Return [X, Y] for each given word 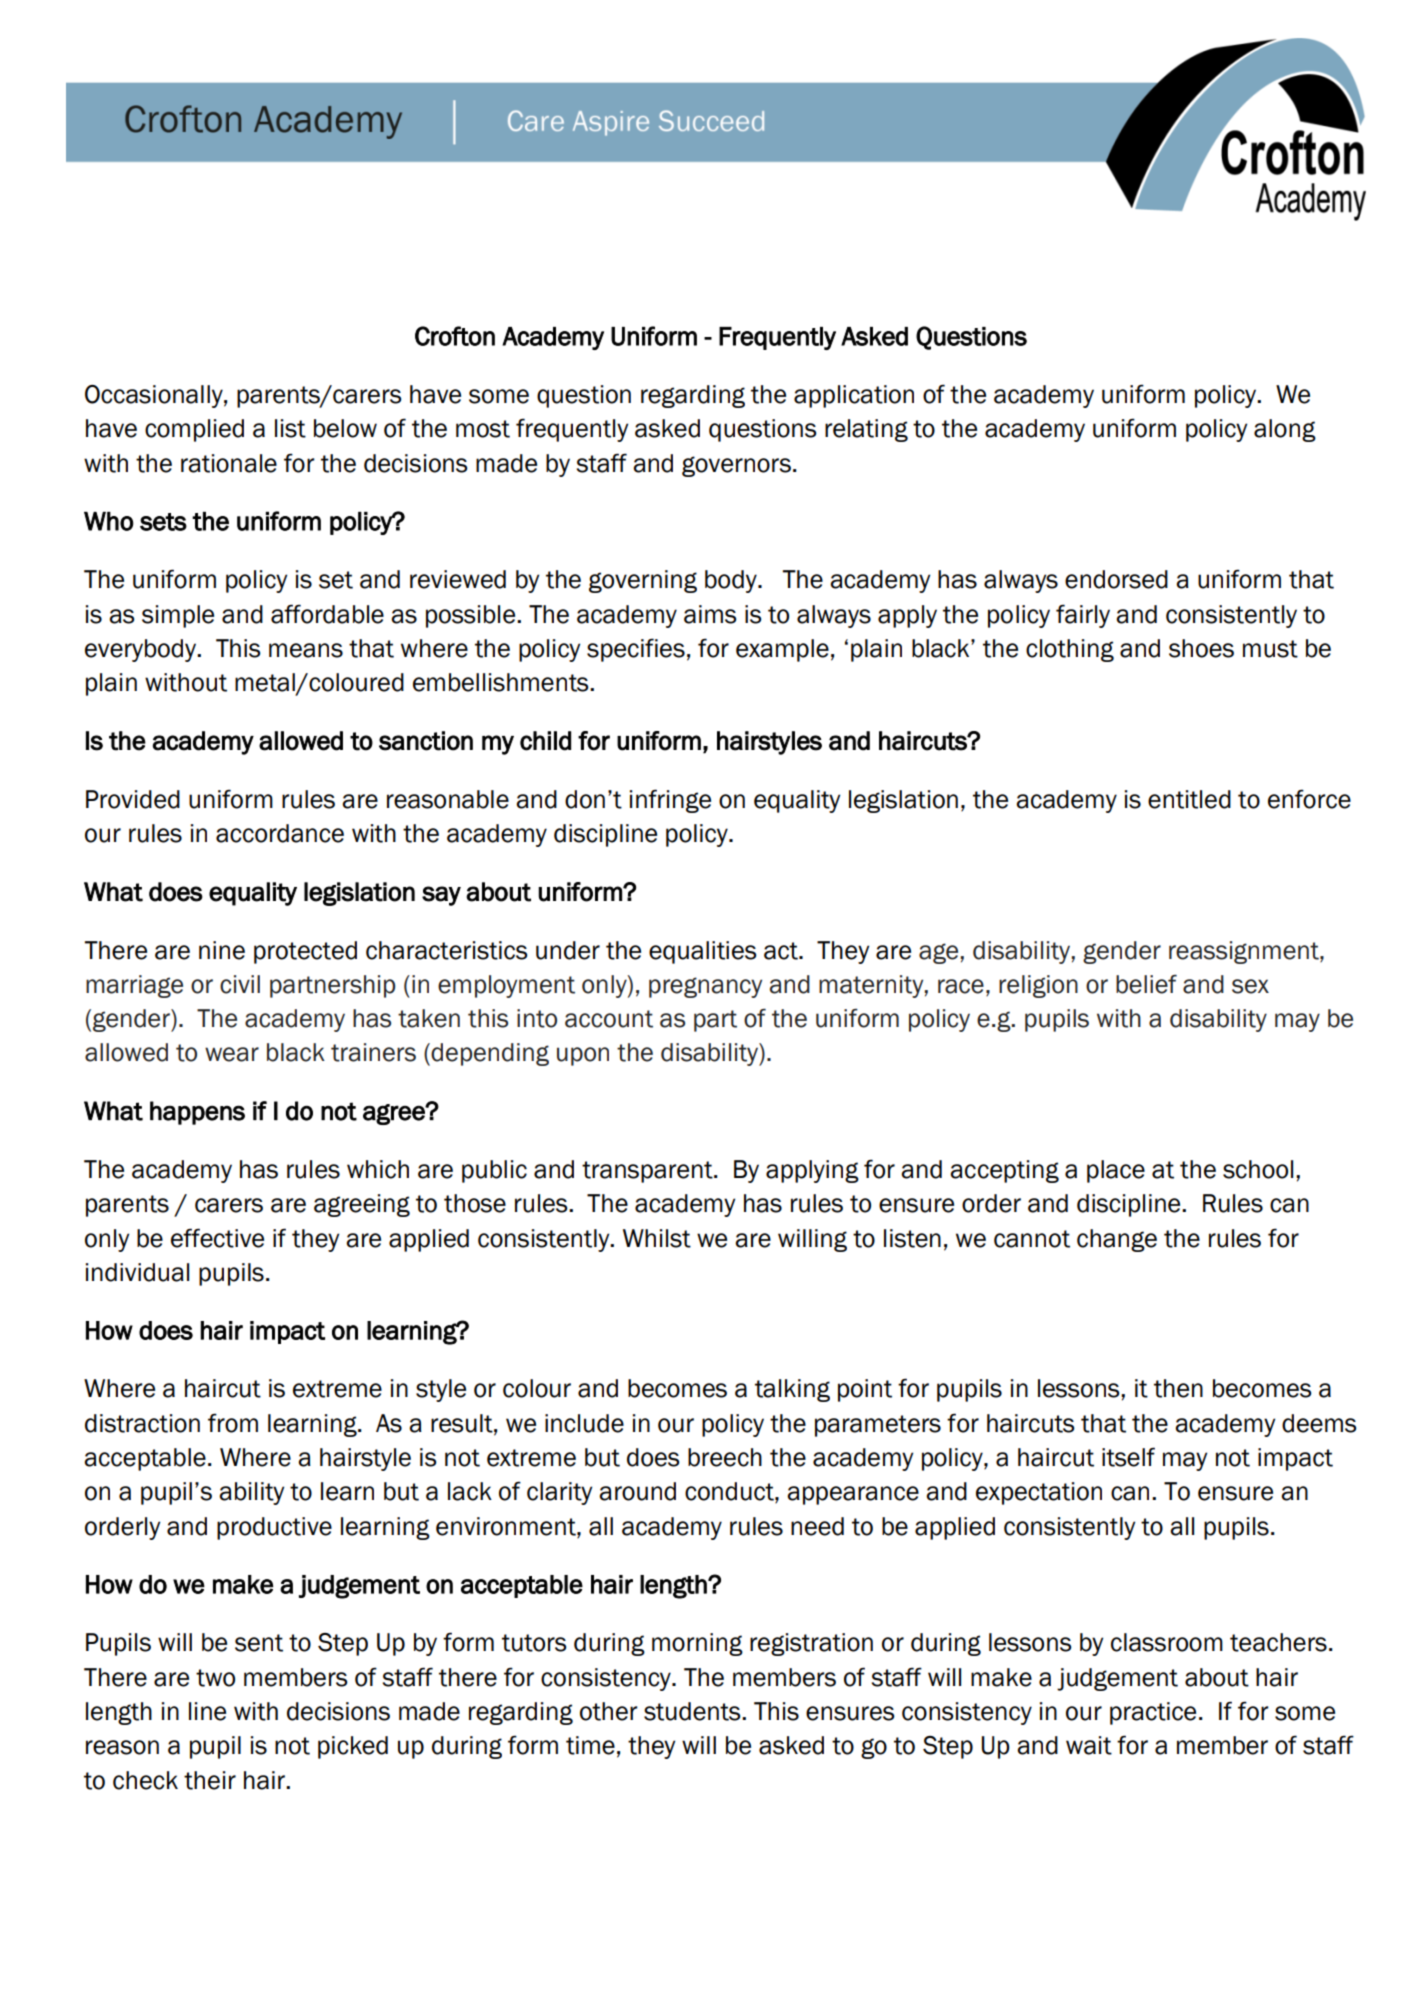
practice [1153, 1713]
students [693, 1711]
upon [583, 1056]
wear [232, 1054]
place [1116, 1171]
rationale [229, 463]
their [210, 1780]
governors [736, 466]
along [1285, 430]
